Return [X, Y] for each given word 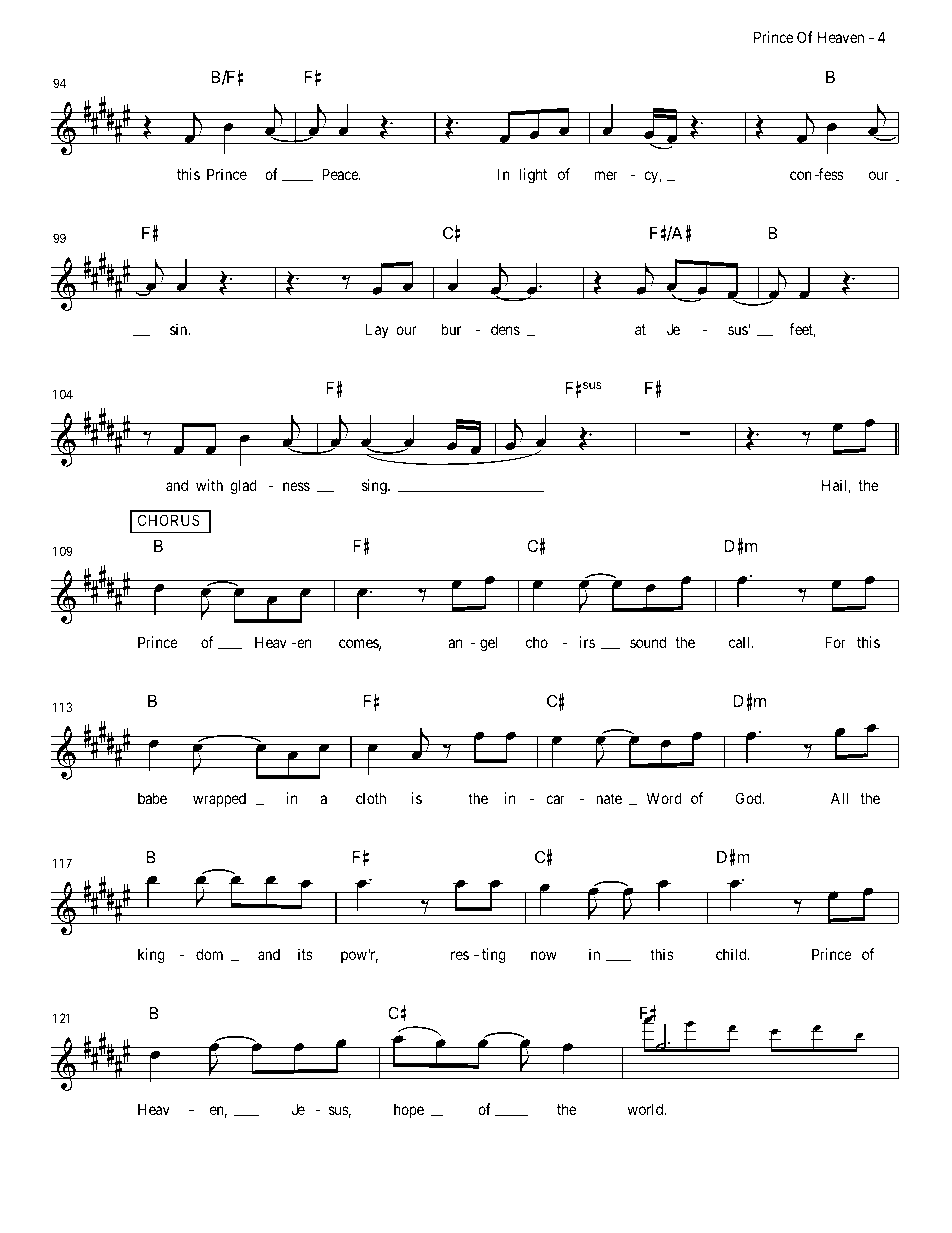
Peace [341, 174]
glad [243, 487]
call [741, 642]
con [801, 175]
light [533, 176]
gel [488, 644]
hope [409, 1110]
